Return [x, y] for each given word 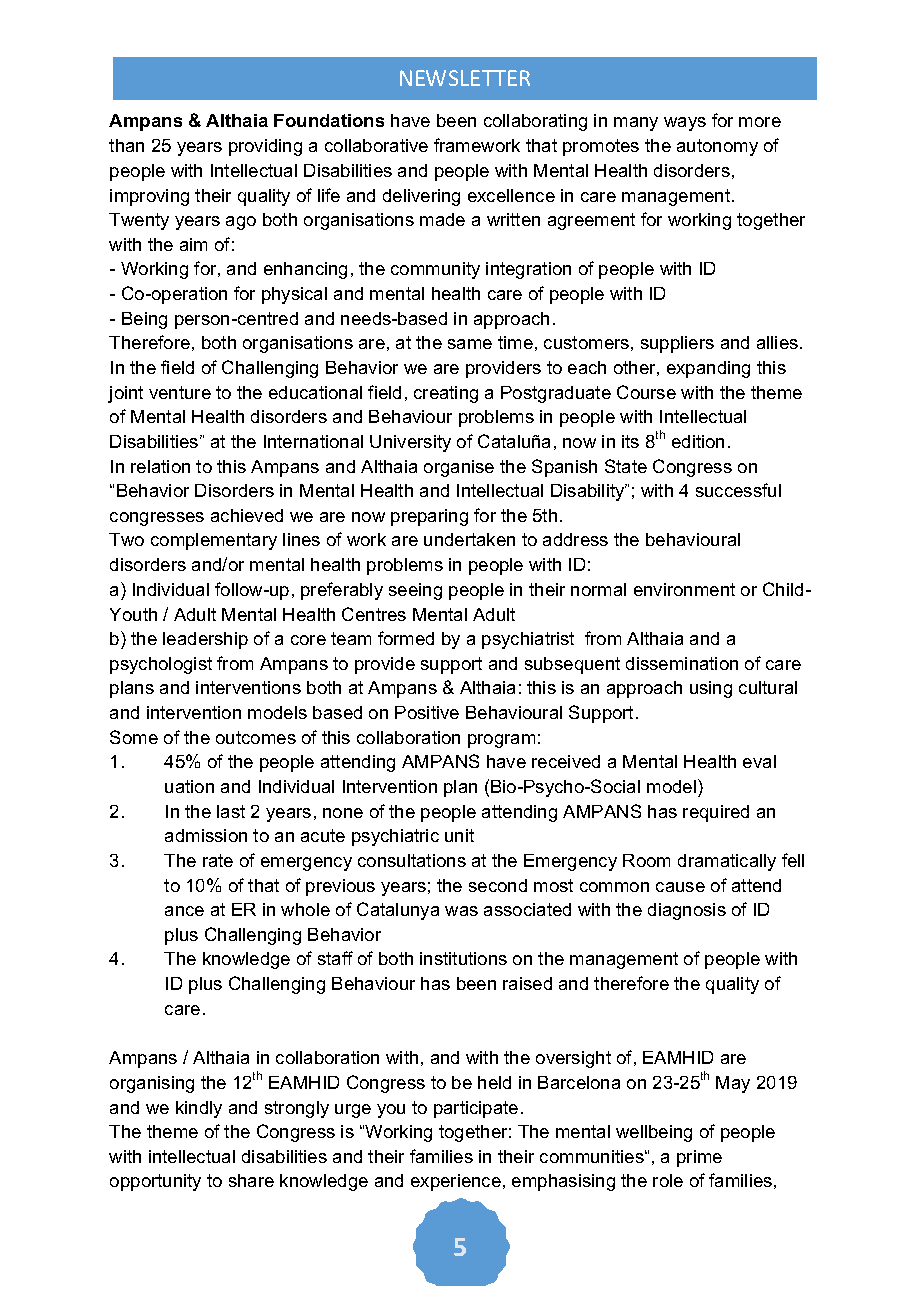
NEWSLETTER [465, 78]
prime [699, 1158]
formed [406, 638]
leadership [205, 640]
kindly [199, 1109]
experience [456, 1182]
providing [265, 147]
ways [685, 124]
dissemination [682, 663]
